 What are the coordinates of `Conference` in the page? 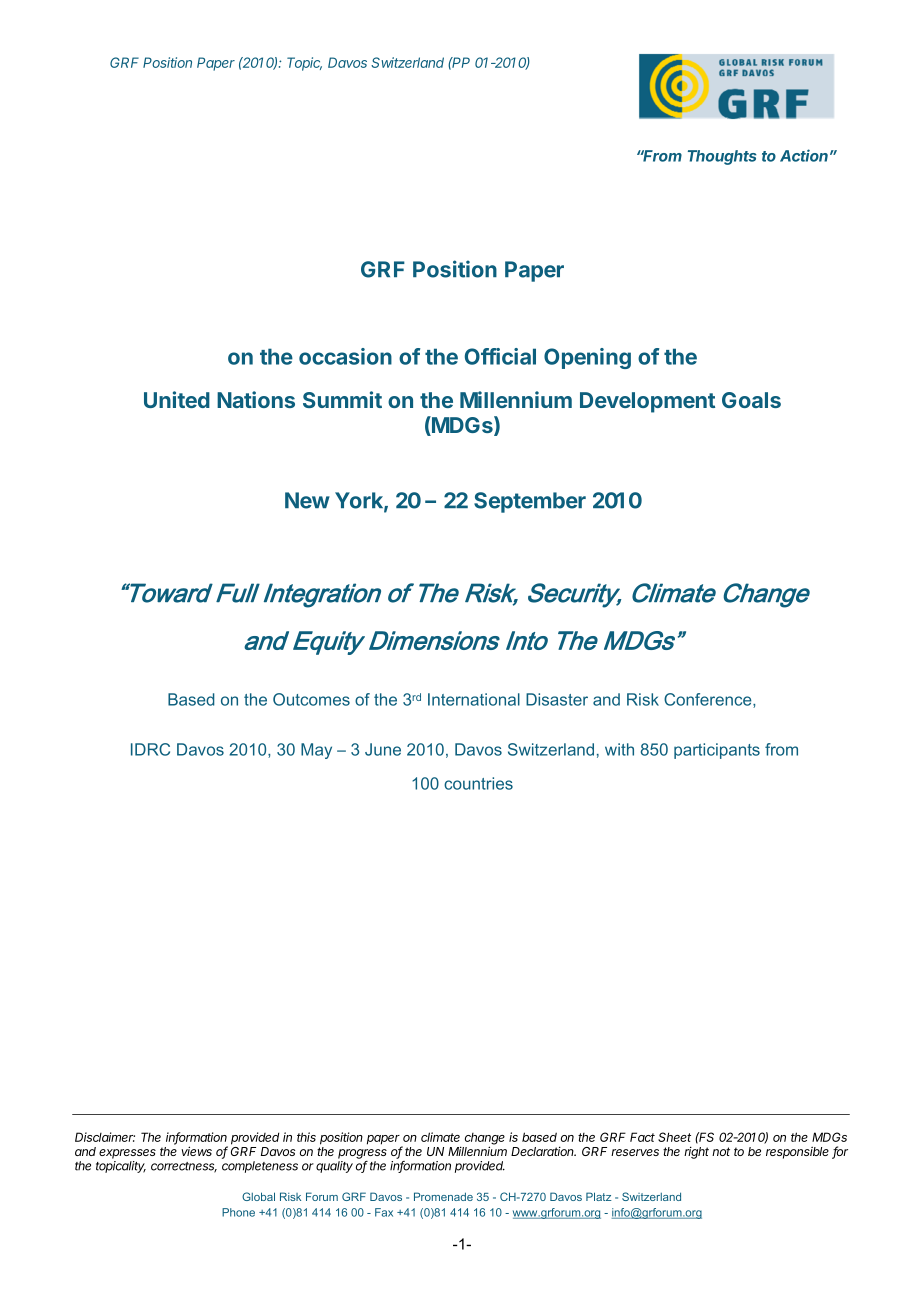 It's located at (709, 700).
